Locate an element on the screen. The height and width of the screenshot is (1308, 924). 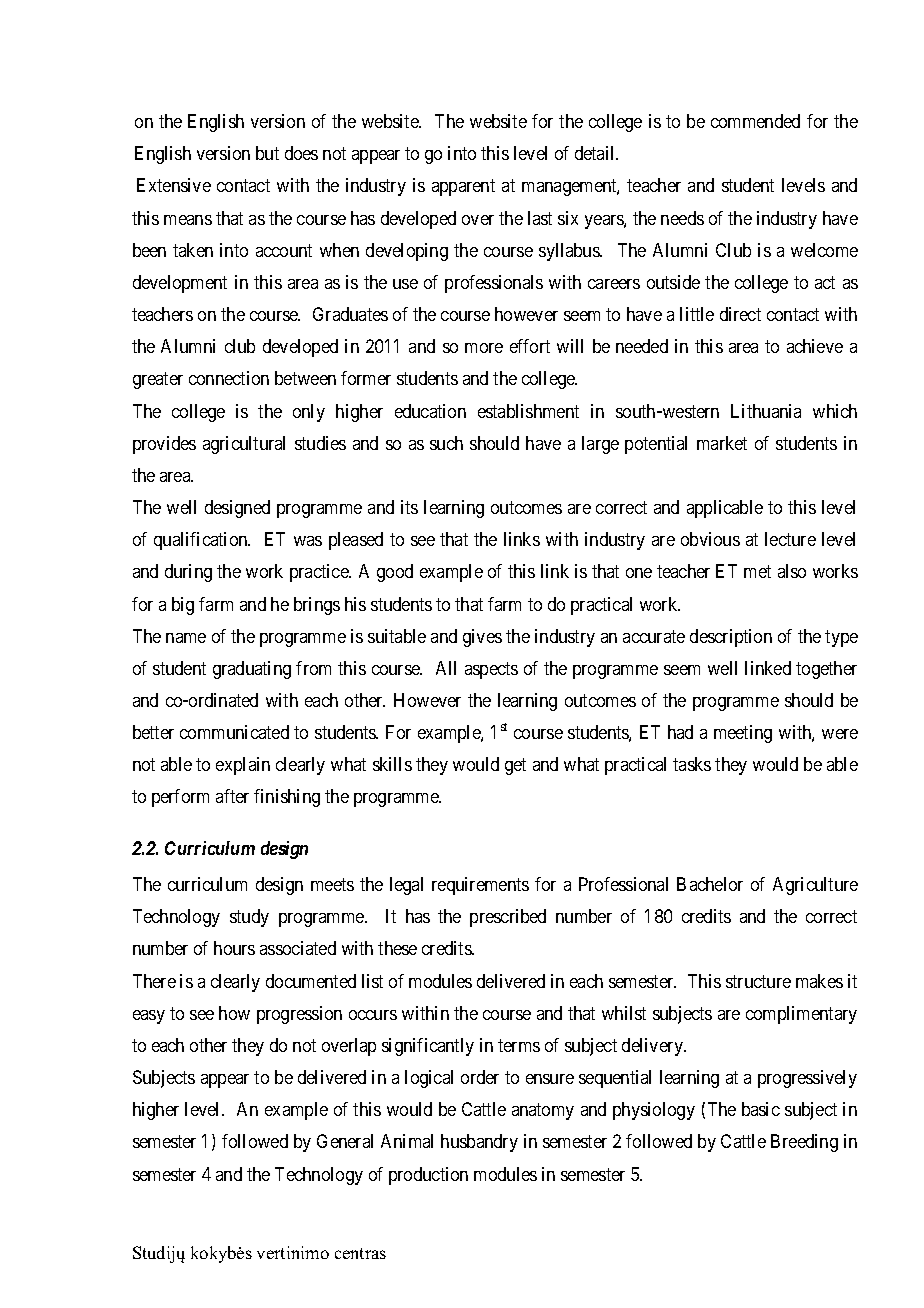
apparent is located at coordinates (463, 188).
